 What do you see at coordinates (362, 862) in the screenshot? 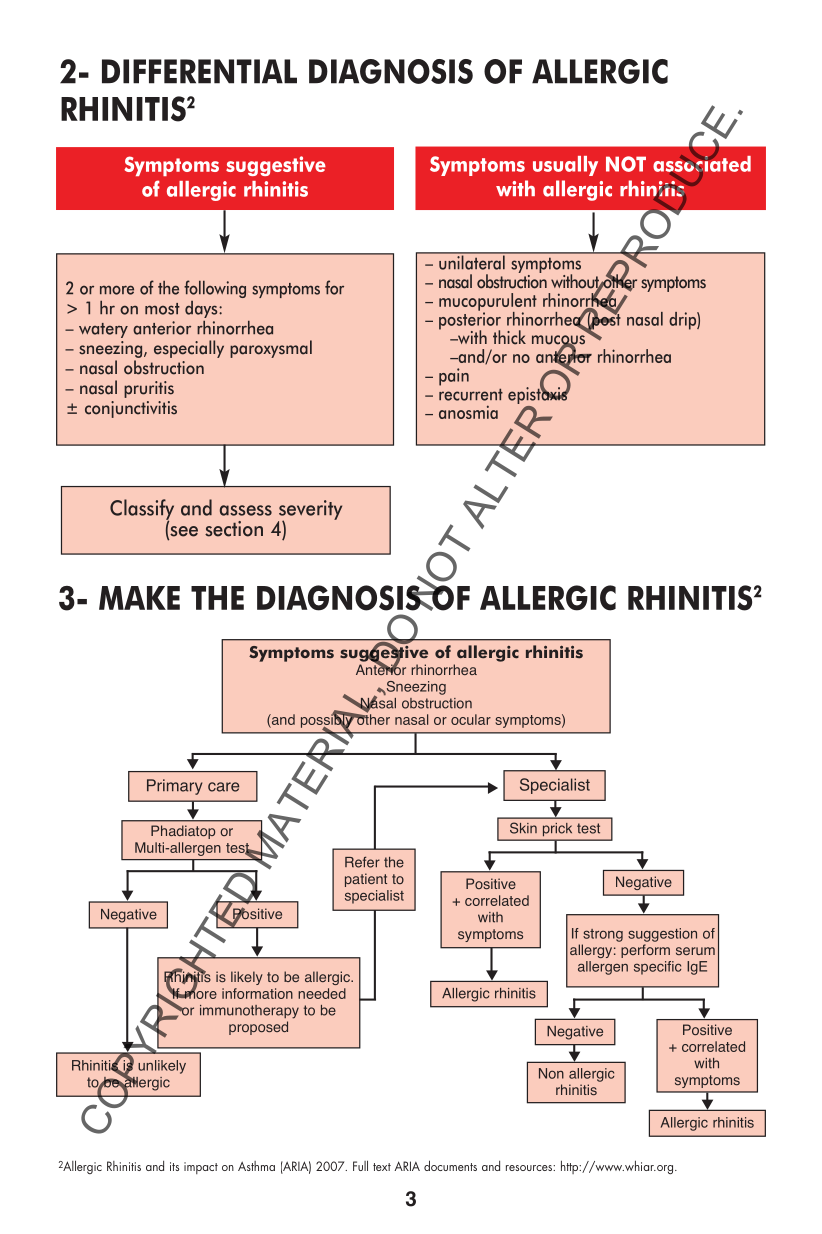
I see `Refer` at bounding box center [362, 862].
